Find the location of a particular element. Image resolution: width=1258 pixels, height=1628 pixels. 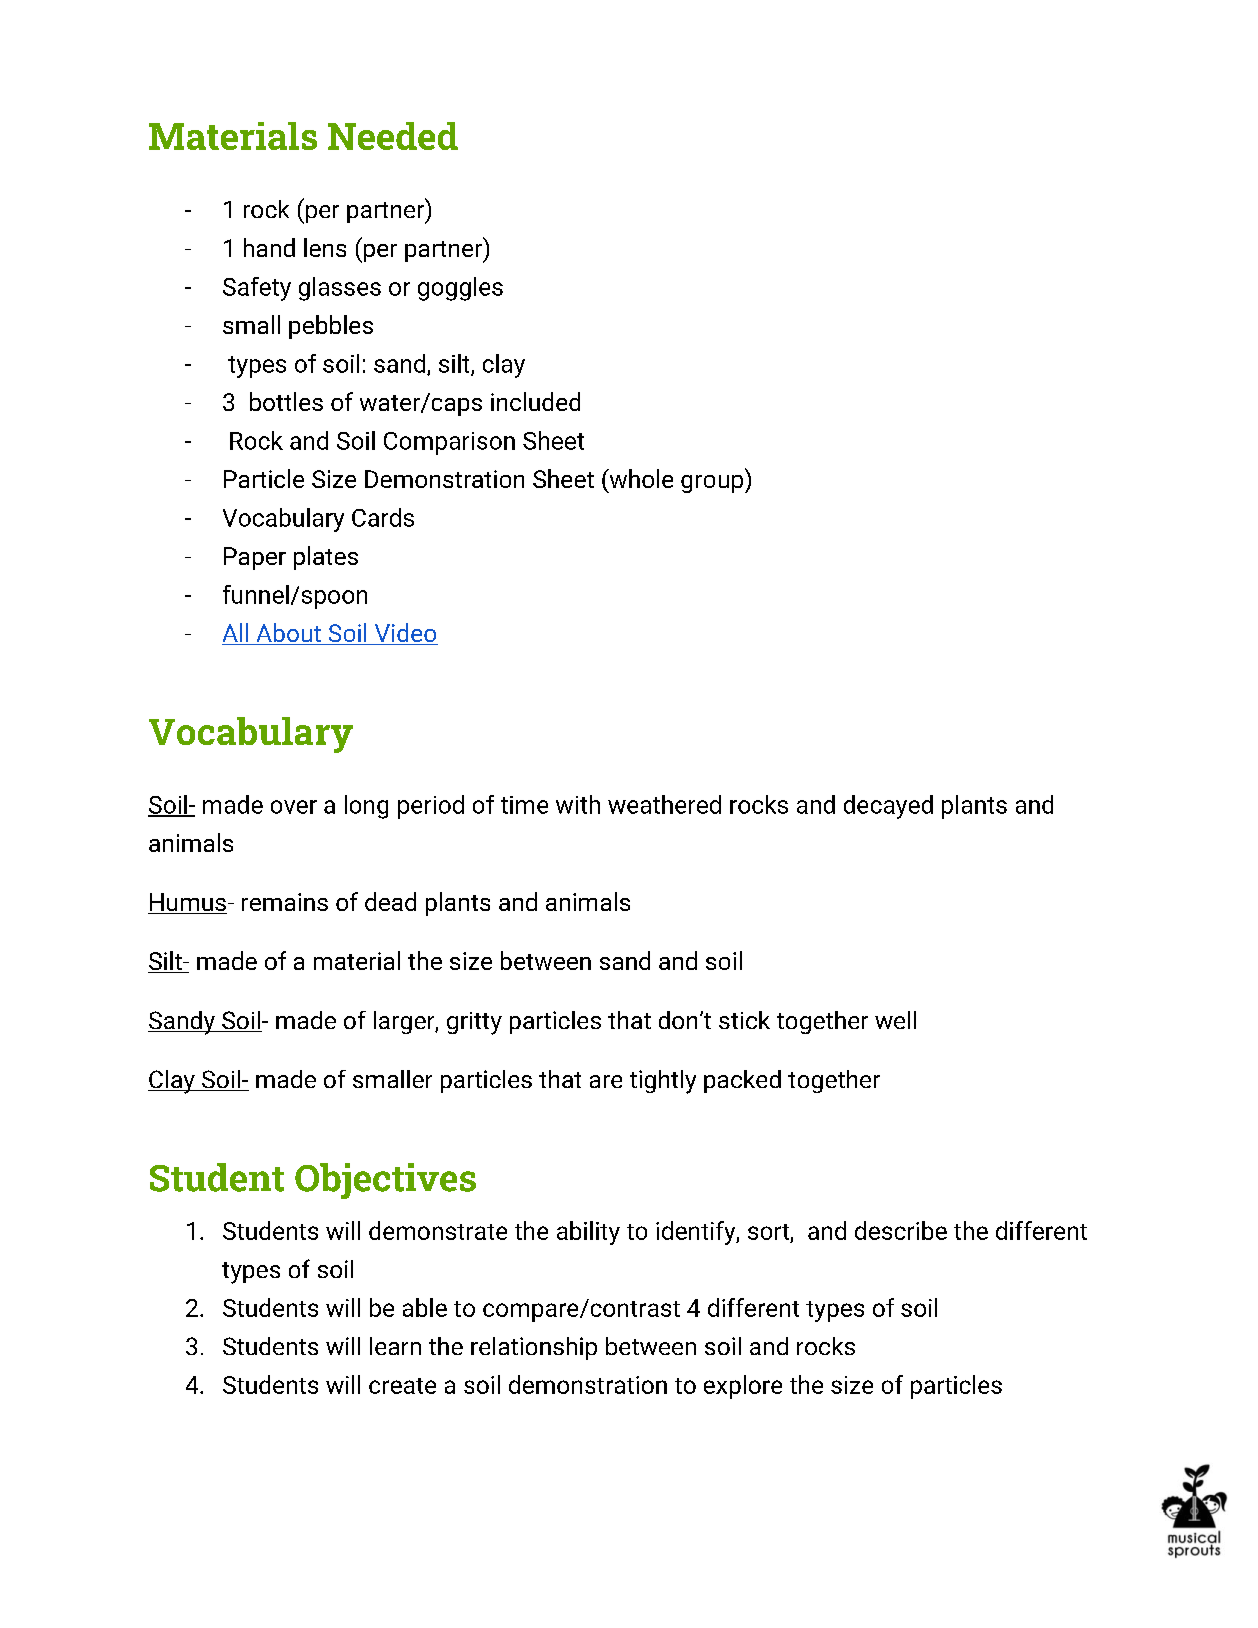

plates is located at coordinates (326, 558).
